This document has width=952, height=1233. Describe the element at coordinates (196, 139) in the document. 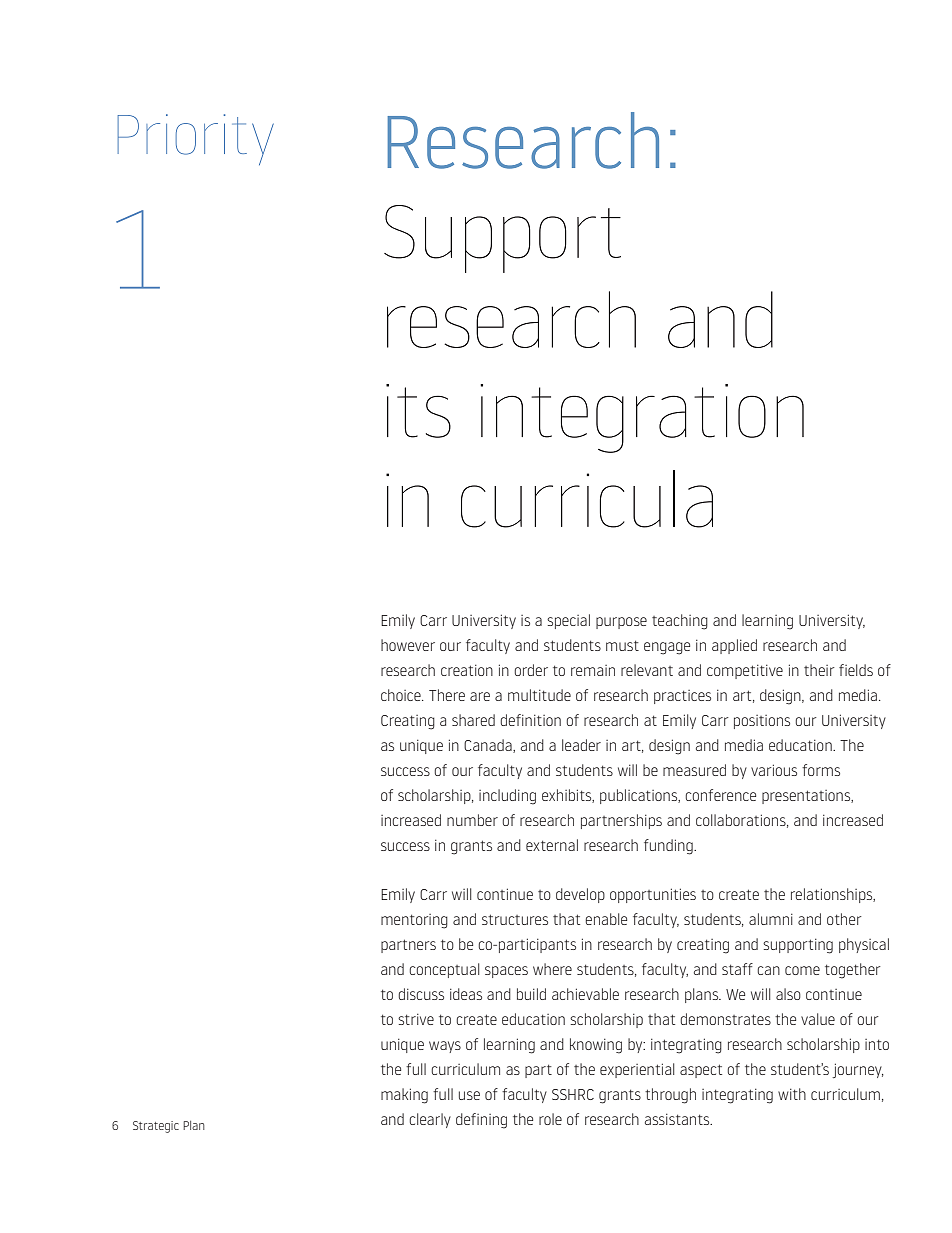

I see `Priority` at that location.
